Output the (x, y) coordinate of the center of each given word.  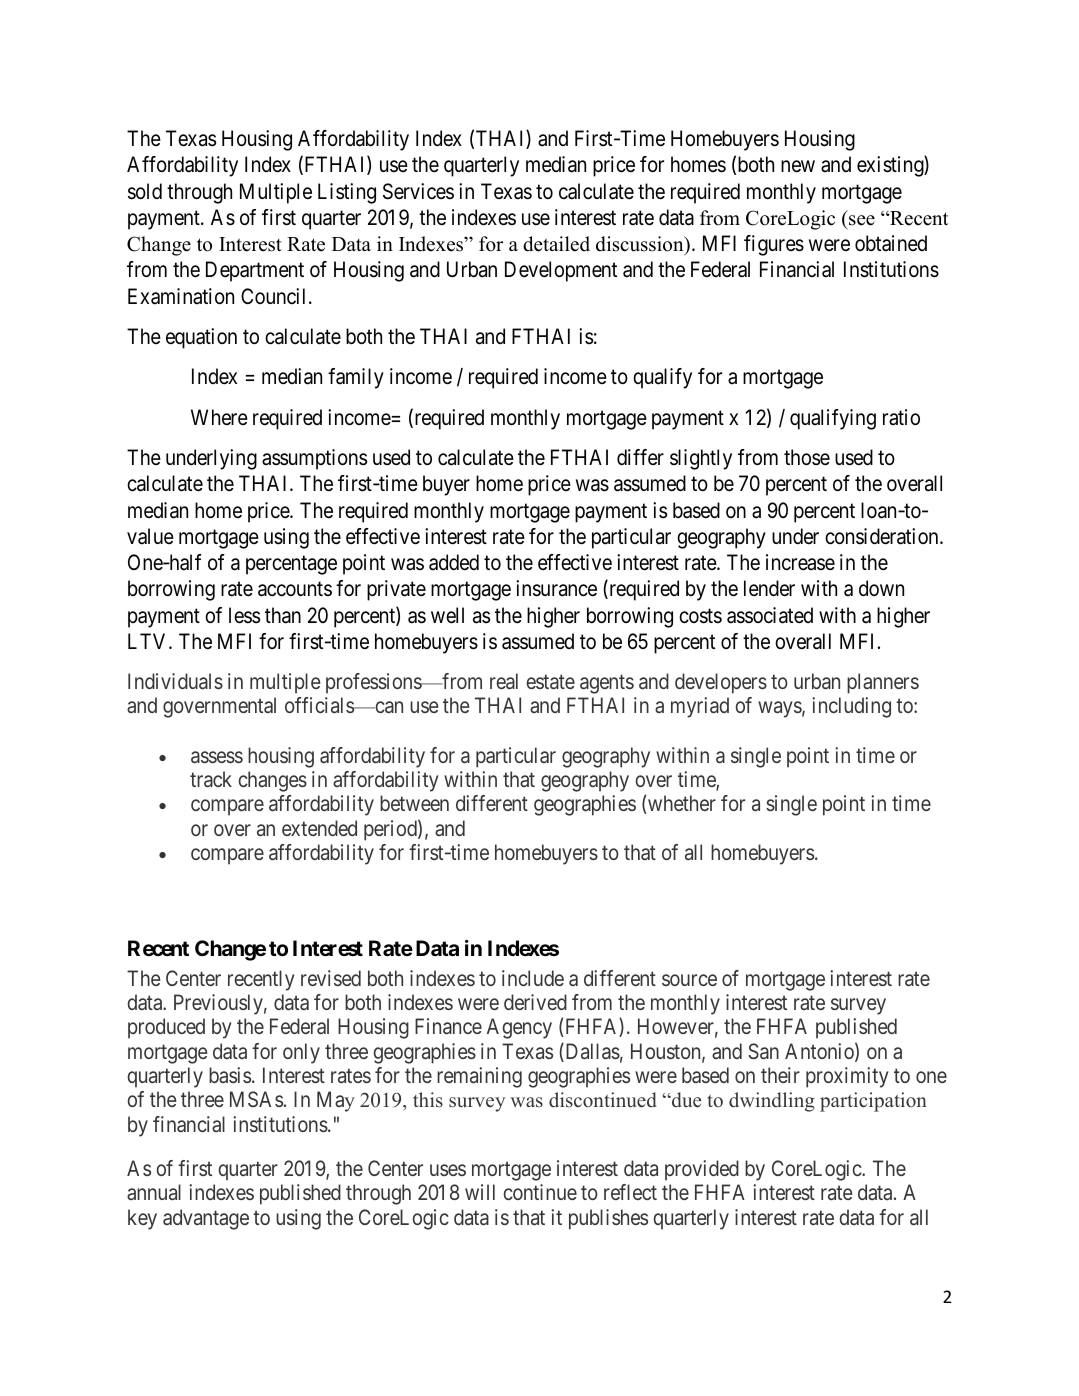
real (504, 681)
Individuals (175, 681)
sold (145, 191)
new (798, 166)
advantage (206, 1219)
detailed (556, 244)
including (851, 707)
